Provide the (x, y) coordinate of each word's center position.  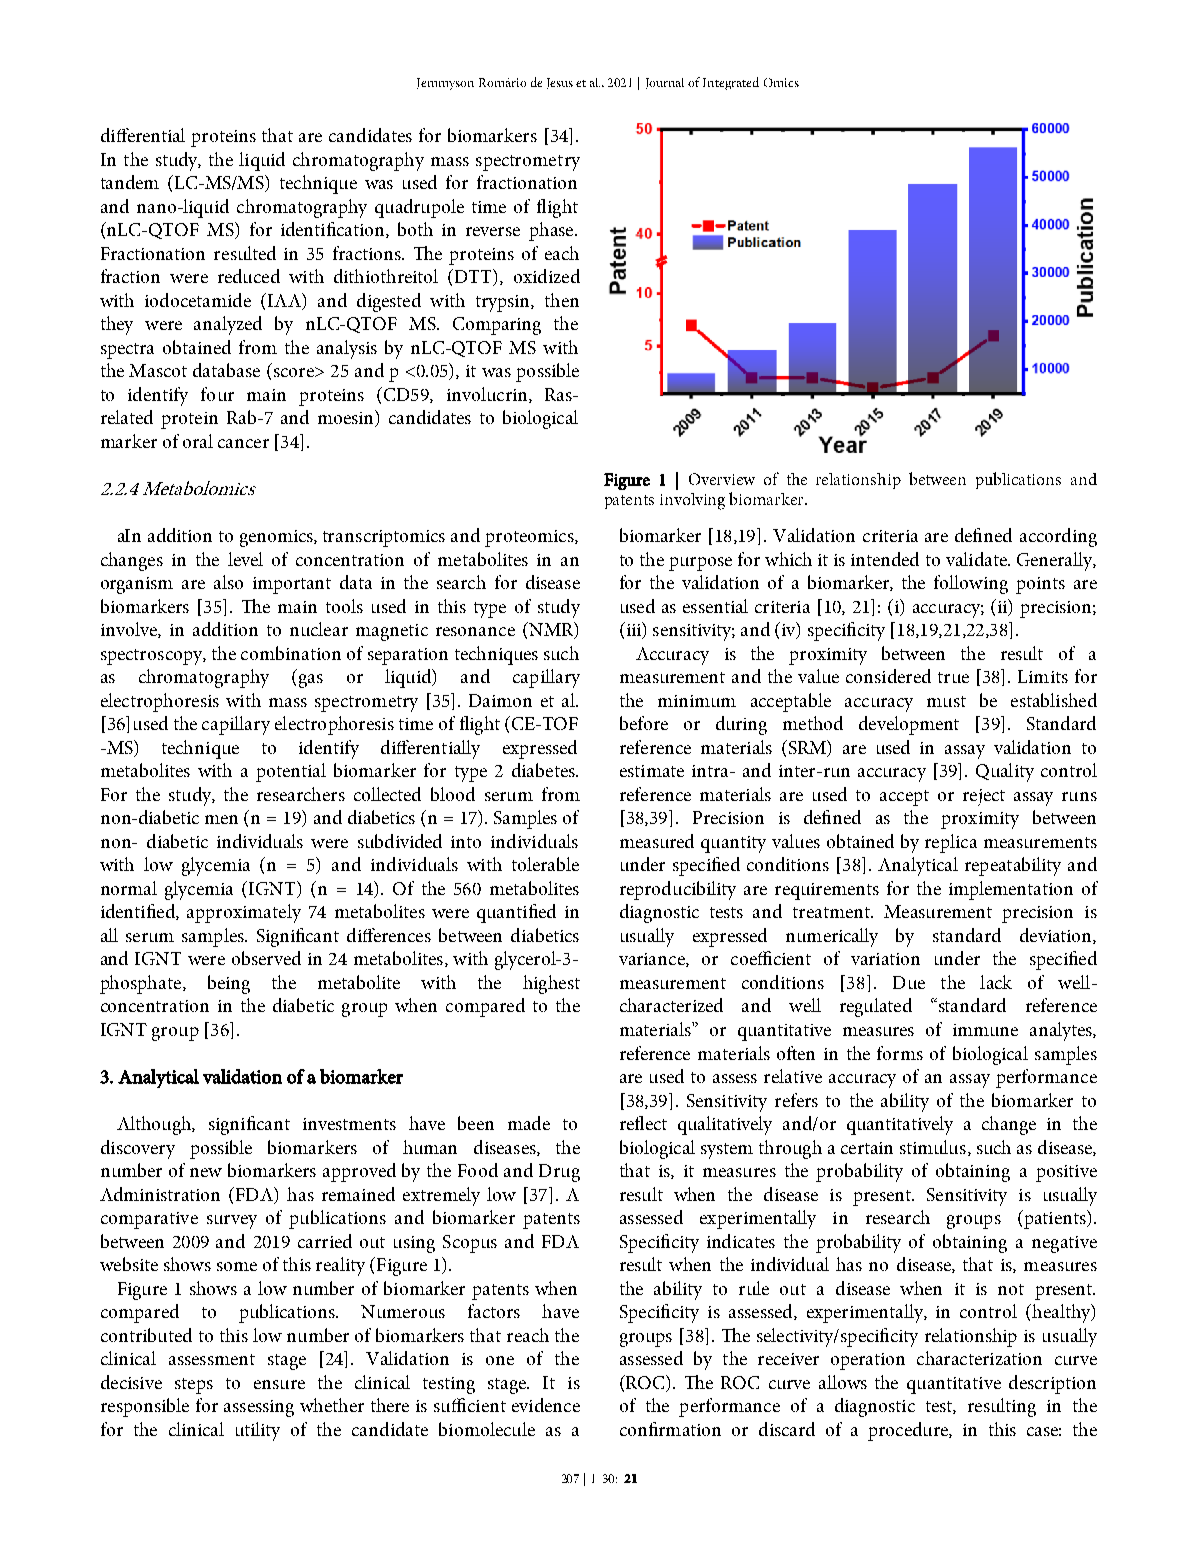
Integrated (731, 83)
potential (291, 772)
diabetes (544, 770)
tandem (130, 182)
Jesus (560, 83)
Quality (1005, 772)
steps (194, 1386)
